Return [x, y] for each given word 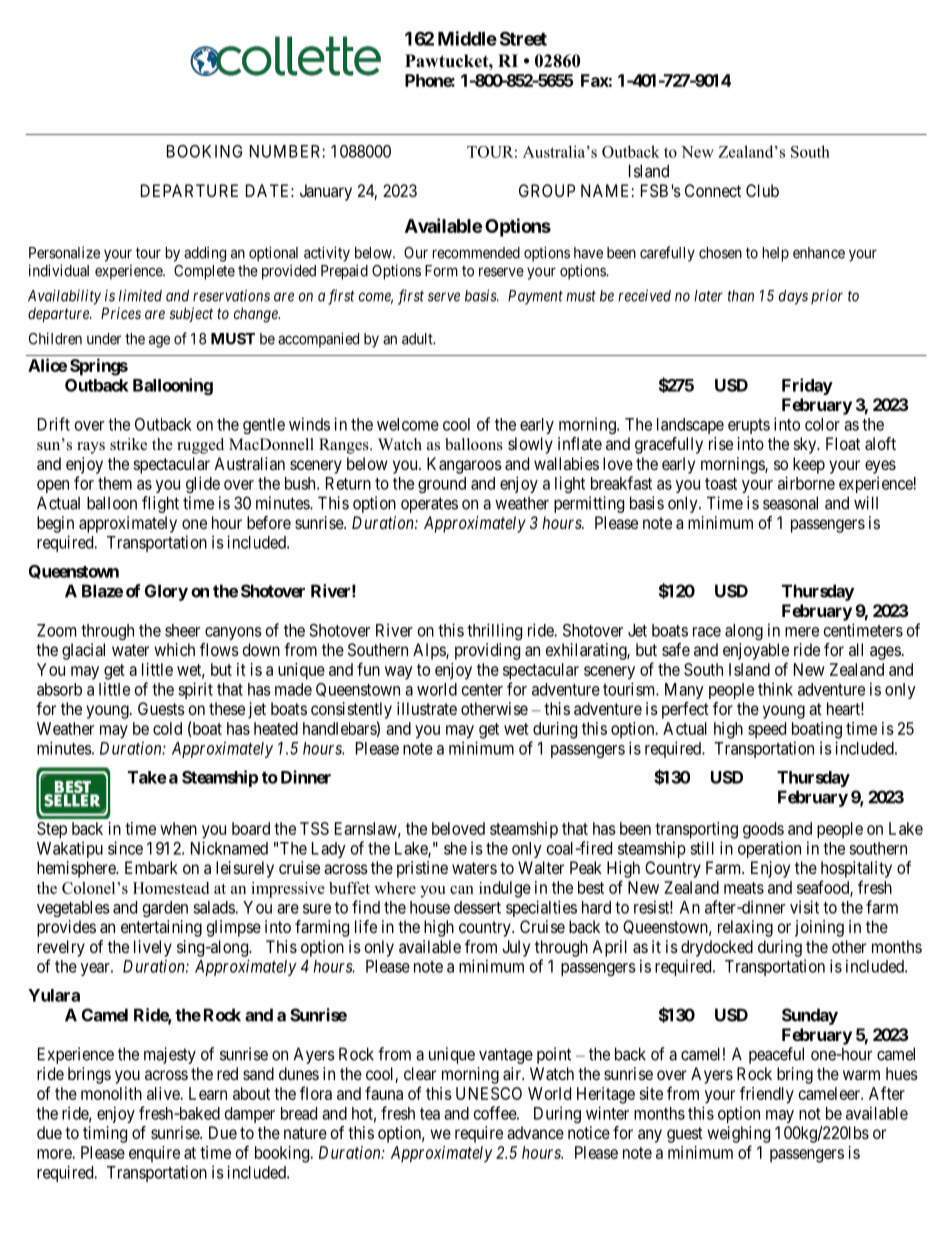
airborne [806, 483]
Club [762, 190]
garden [165, 909]
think [775, 689]
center [482, 690]
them [115, 483]
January [326, 192]
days [793, 297]
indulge [505, 889]
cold [167, 728]
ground [442, 485]
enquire [154, 1154]
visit [804, 907]
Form [441, 271]
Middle [467, 38]
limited [140, 295]
